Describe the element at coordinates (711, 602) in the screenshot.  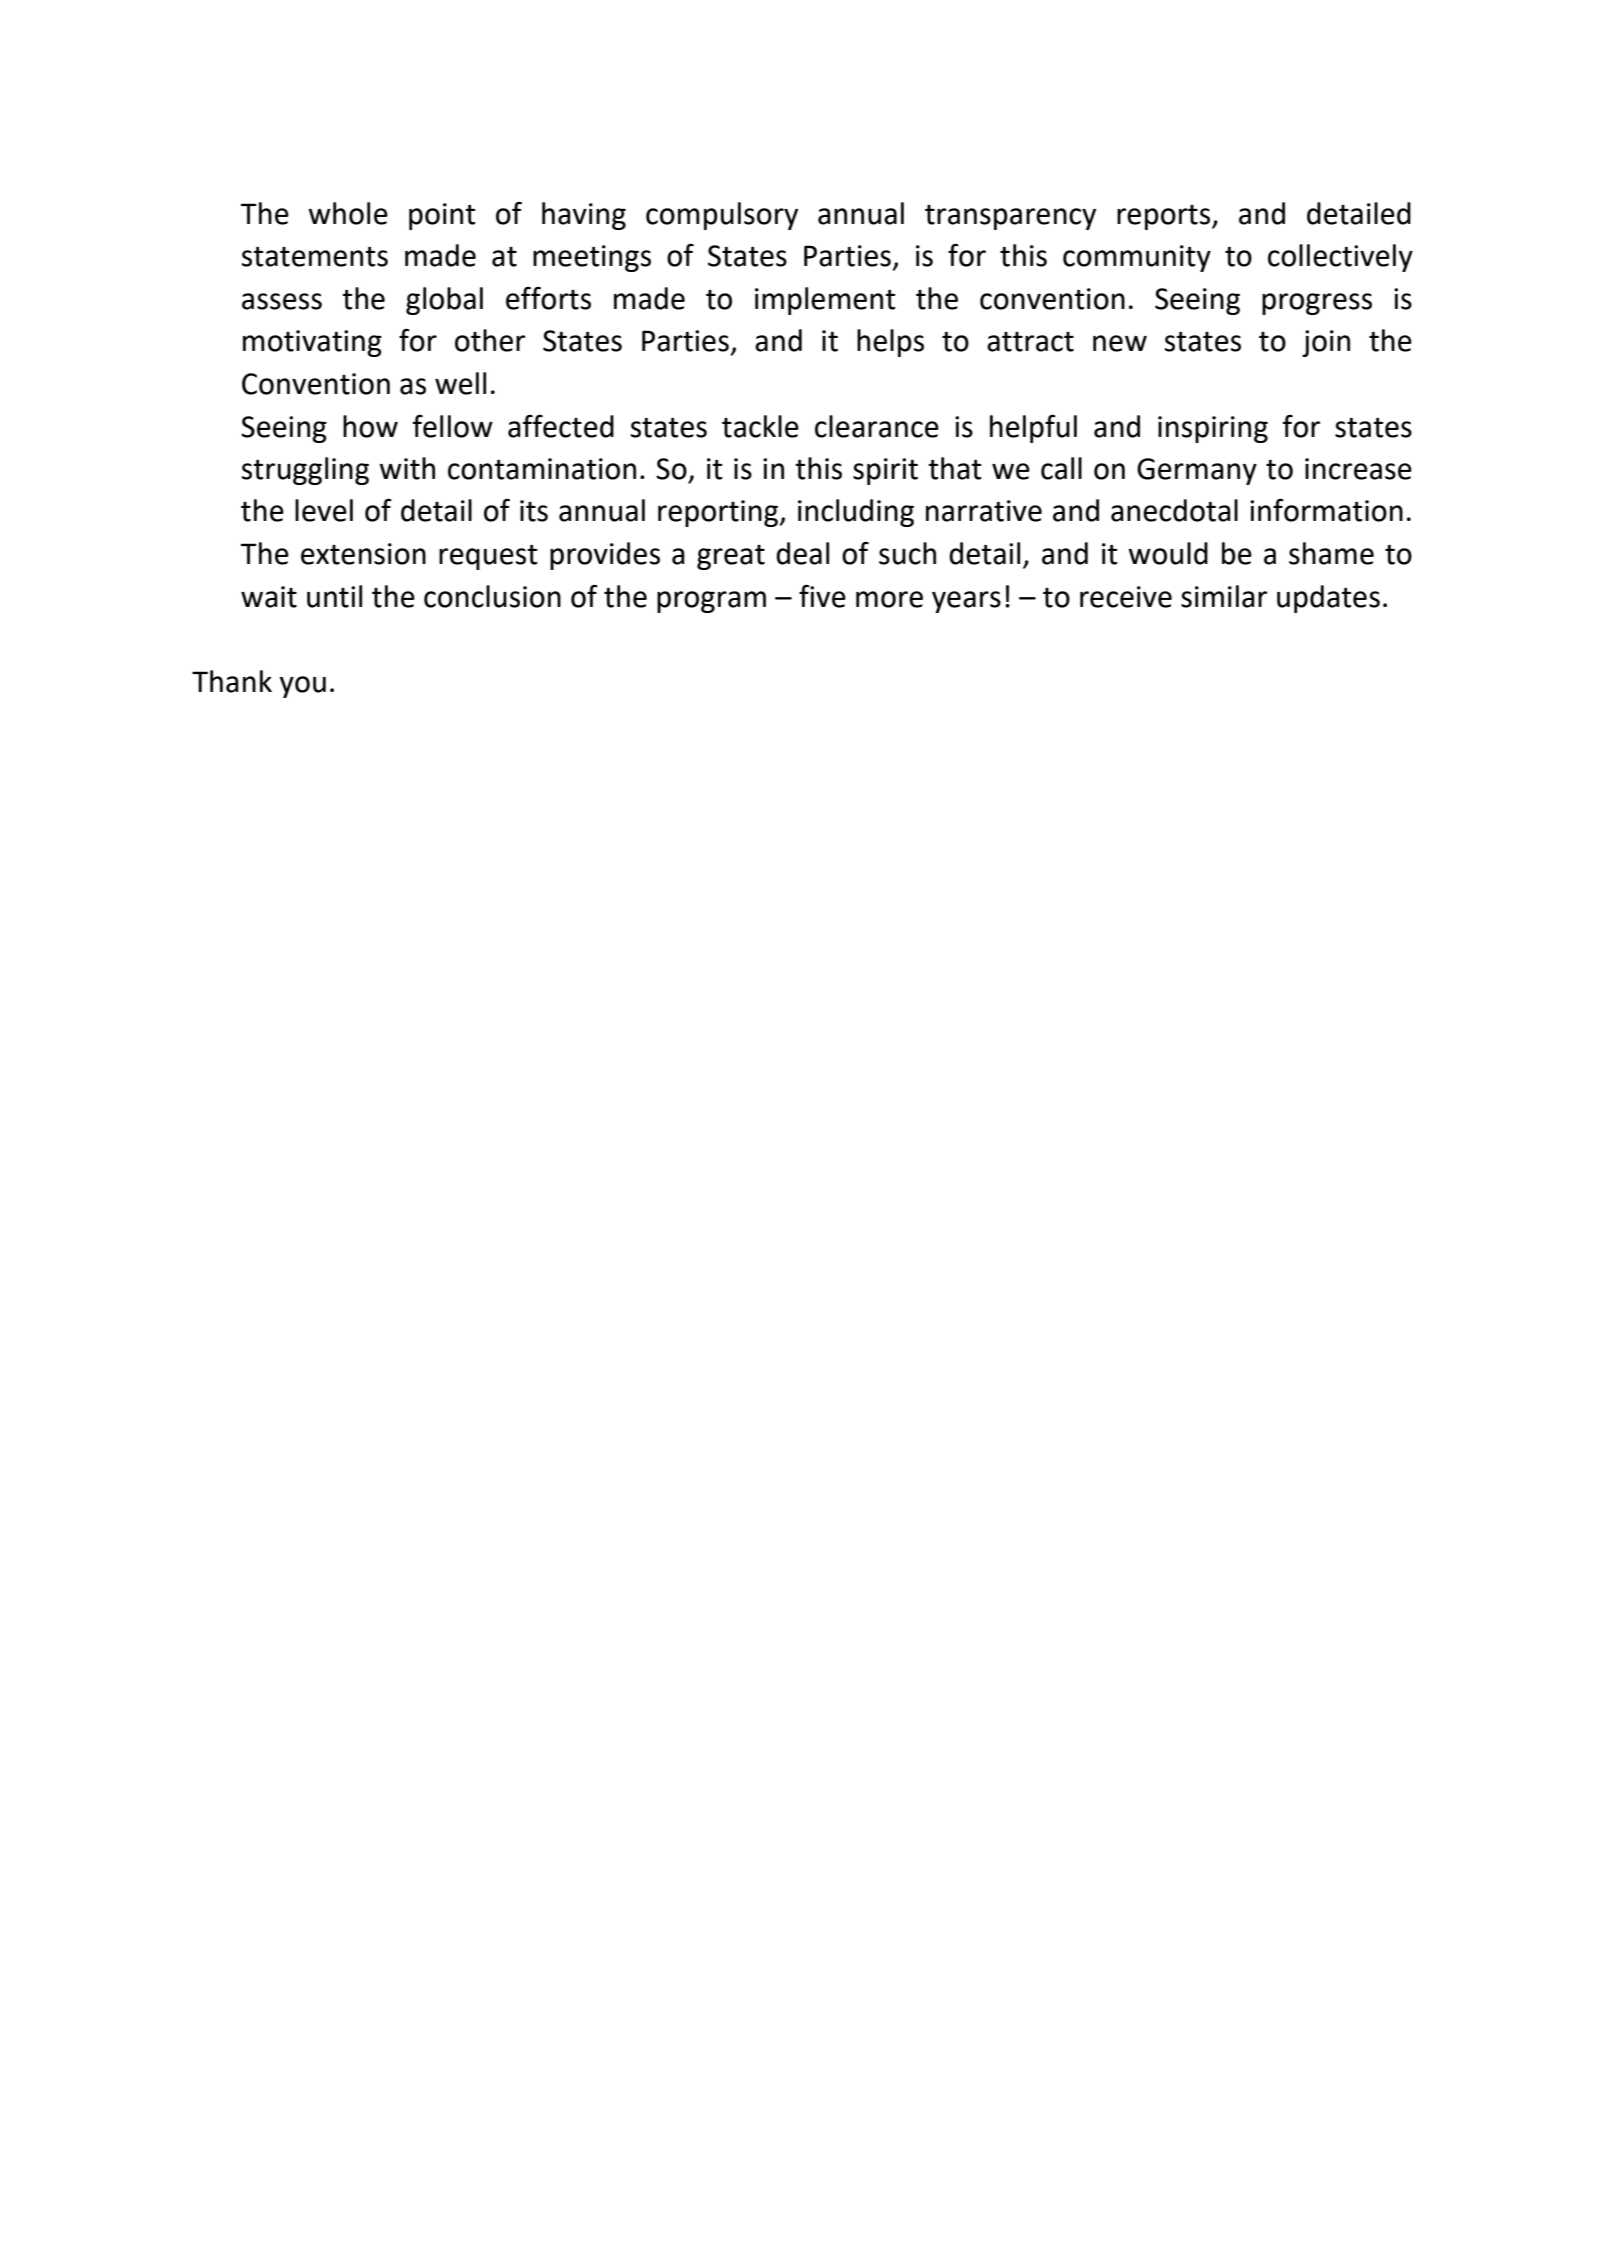
I see `program` at that location.
